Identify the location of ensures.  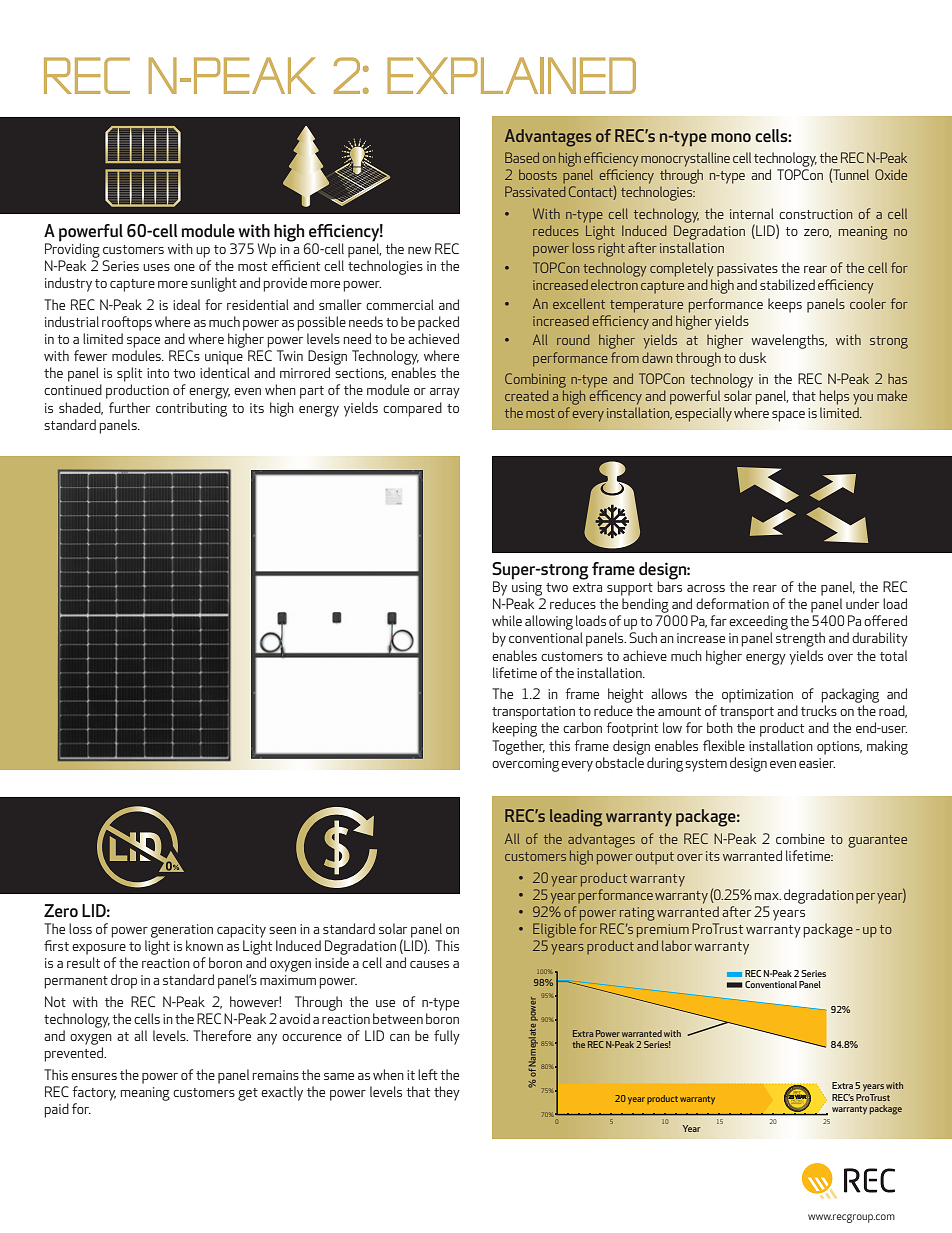
(94, 1076).
